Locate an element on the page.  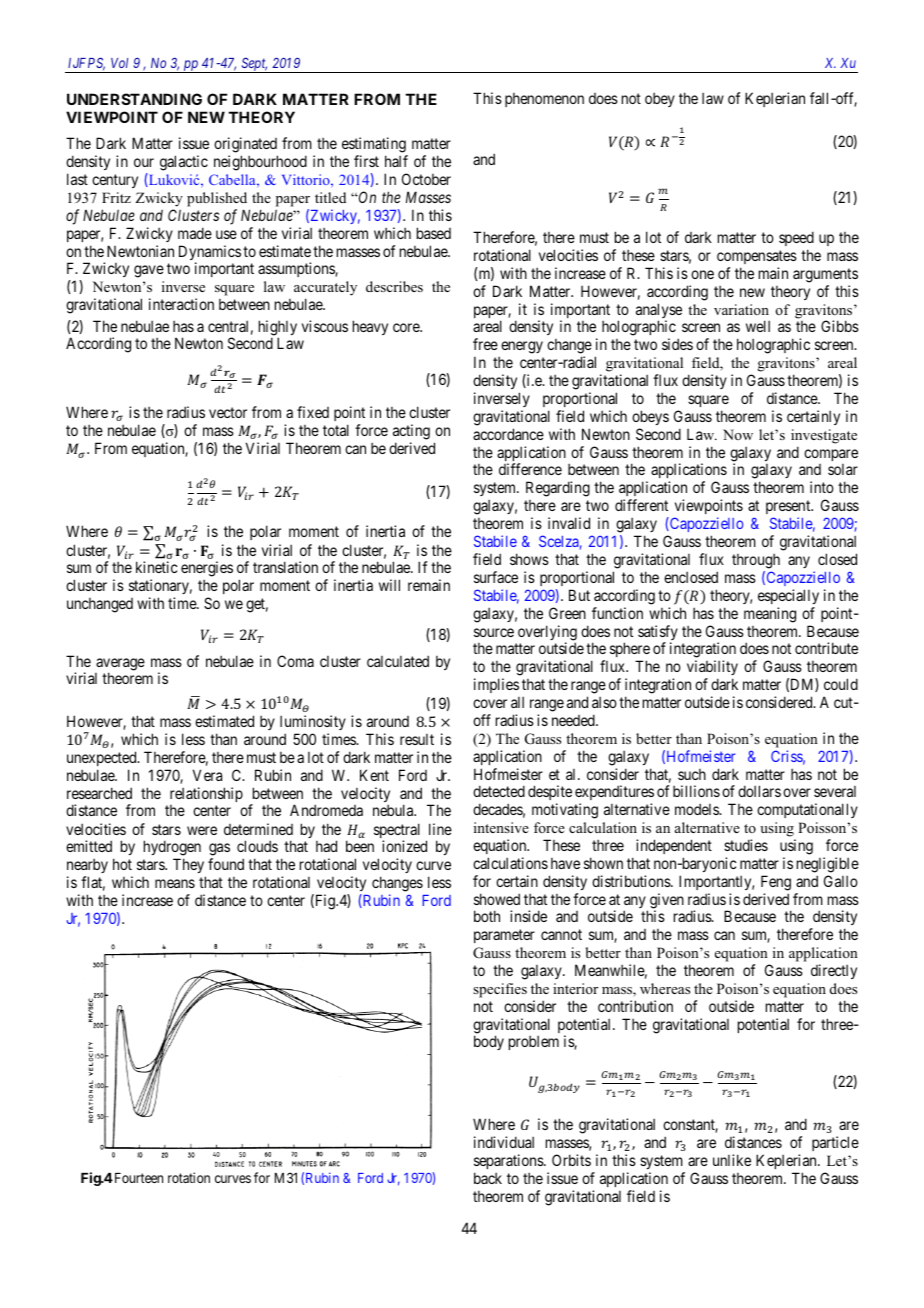
means is located at coordinates (175, 883).
